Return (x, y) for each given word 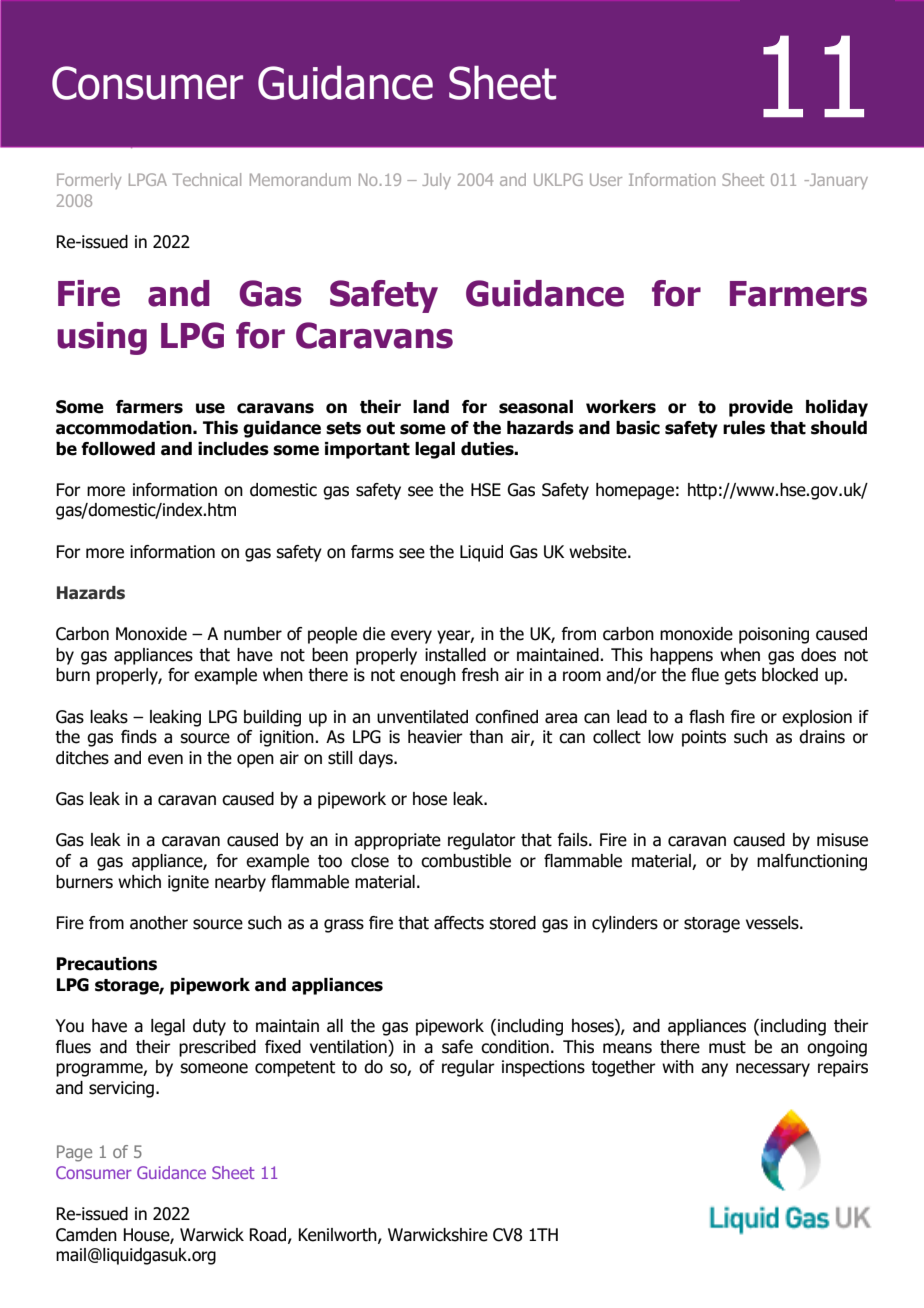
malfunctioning (812, 862)
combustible (466, 861)
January (837, 181)
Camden (86, 1235)
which (139, 882)
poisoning (774, 635)
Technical (206, 179)
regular (468, 1068)
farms (372, 552)
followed (118, 449)
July (436, 181)
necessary (773, 1070)
